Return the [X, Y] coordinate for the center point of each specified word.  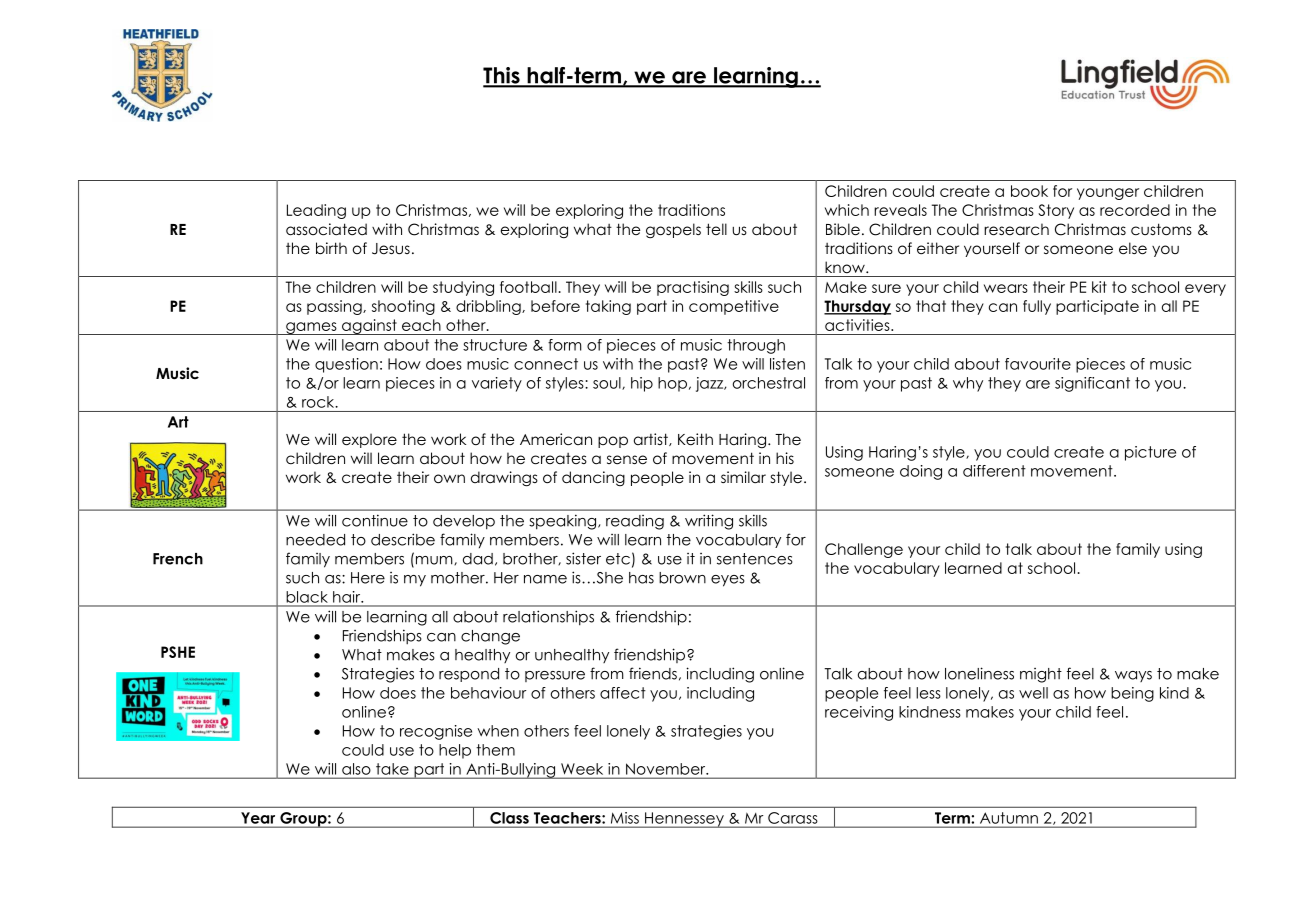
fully [1037, 307]
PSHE [178, 652]
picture [1150, 453]
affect [623, 693]
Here [368, 578]
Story [1056, 211]
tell [716, 229]
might [1041, 675]
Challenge [864, 550]
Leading [316, 211]
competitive [734, 307]
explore [369, 440]
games [311, 328]
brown [682, 578]
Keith [695, 439]
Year [258, 818]
